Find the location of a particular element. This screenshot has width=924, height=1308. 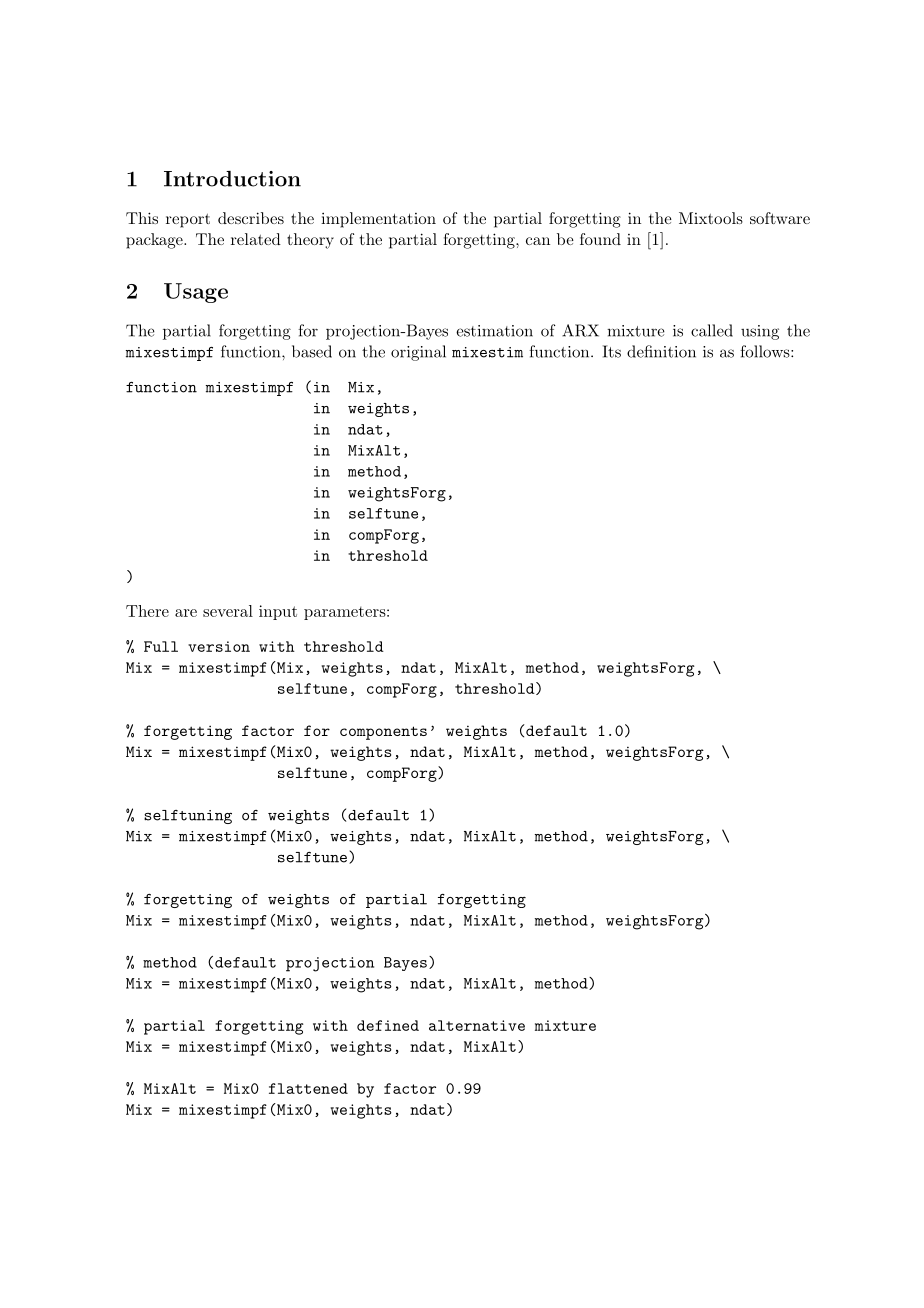

defined is located at coordinates (388, 1025).
